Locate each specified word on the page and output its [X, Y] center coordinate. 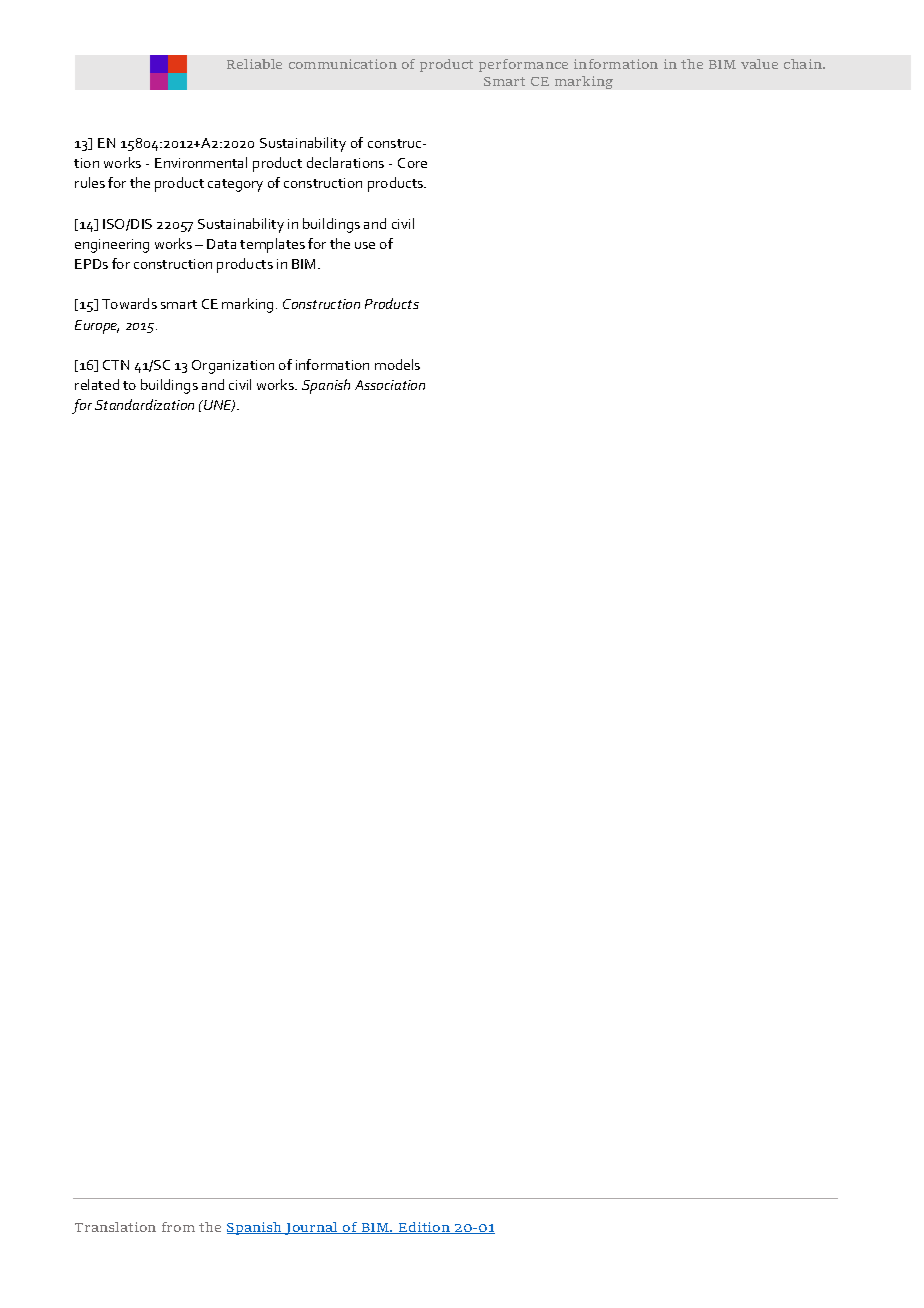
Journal [311, 1228]
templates [272, 245]
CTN [116, 365]
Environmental [201, 162]
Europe [97, 327]
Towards [129, 303]
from [178, 1227]
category [235, 185]
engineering [112, 246]
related [97, 384]
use [365, 245]
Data [221, 244]
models [397, 364]
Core [412, 163]
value [759, 64]
